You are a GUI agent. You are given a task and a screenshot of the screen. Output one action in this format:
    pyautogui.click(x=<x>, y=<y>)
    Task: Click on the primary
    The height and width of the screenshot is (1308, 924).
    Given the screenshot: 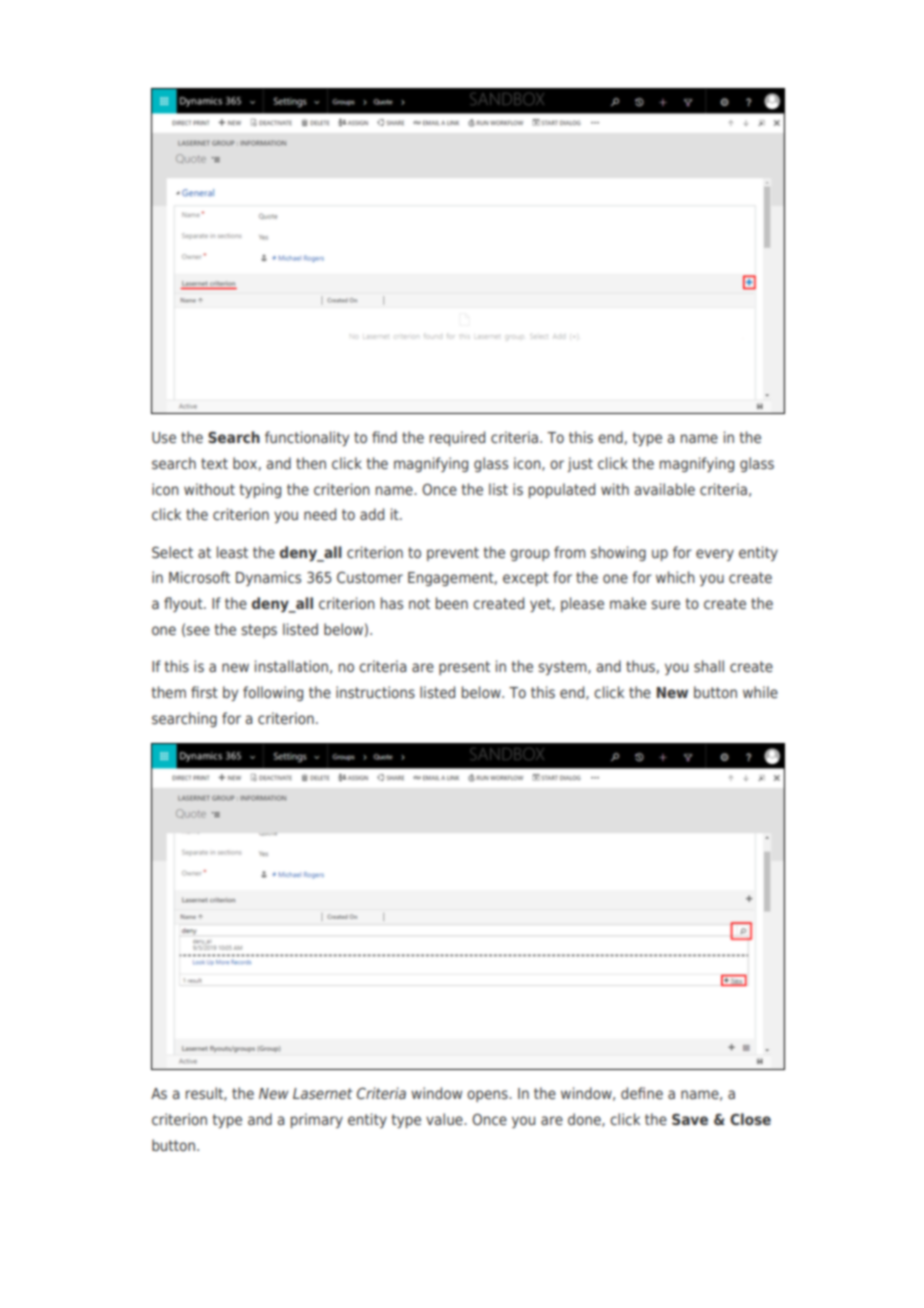 What is the action you would take?
    pyautogui.click(x=317, y=1120)
